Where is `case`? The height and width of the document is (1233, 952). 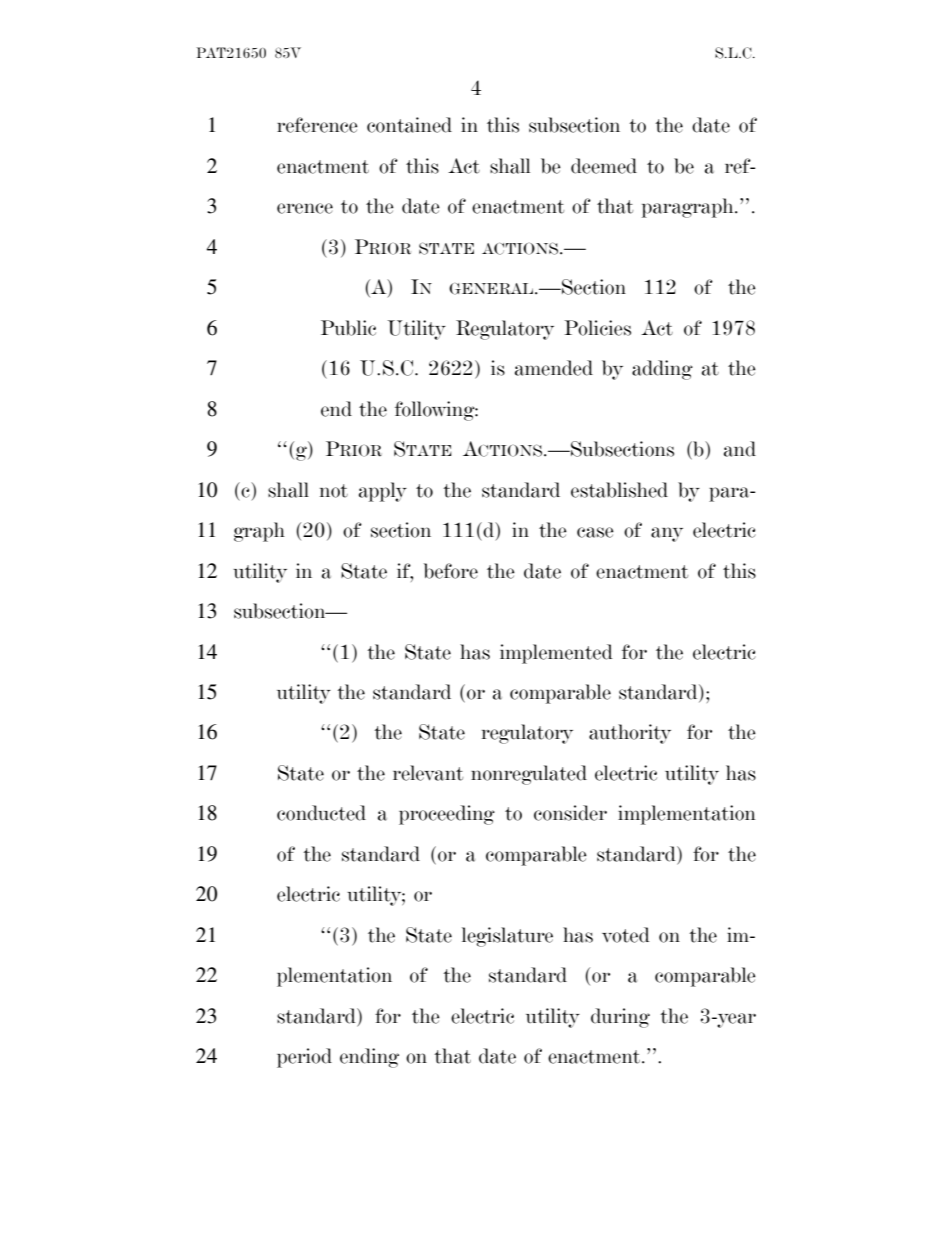
case is located at coordinates (595, 532).
